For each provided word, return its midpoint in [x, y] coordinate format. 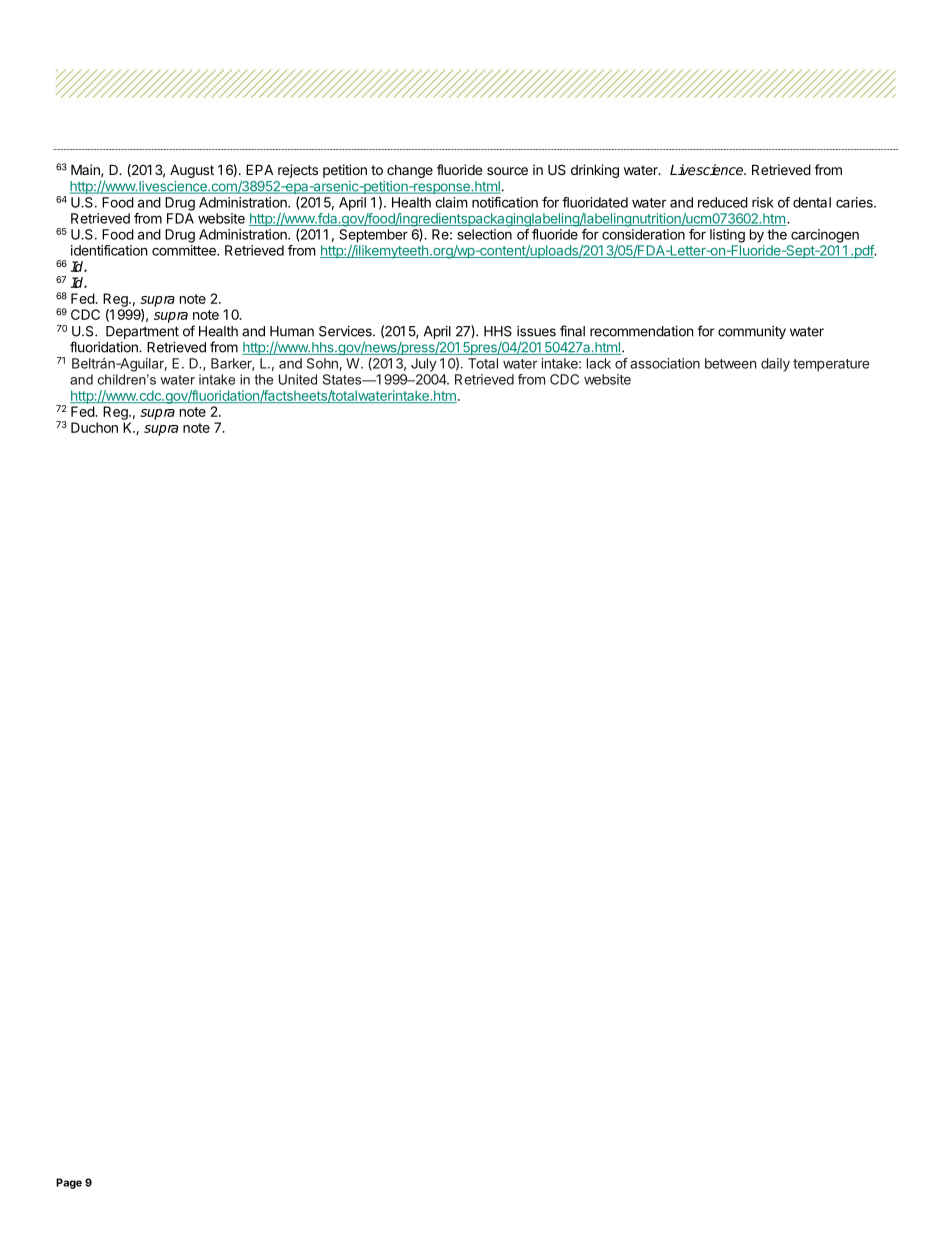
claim [451, 202]
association [665, 363]
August [192, 171]
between [730, 363]
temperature [831, 365]
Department [142, 332]
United [298, 379]
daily [775, 365]
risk [763, 202]
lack [599, 363]
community [752, 332]
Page [69, 1183]
